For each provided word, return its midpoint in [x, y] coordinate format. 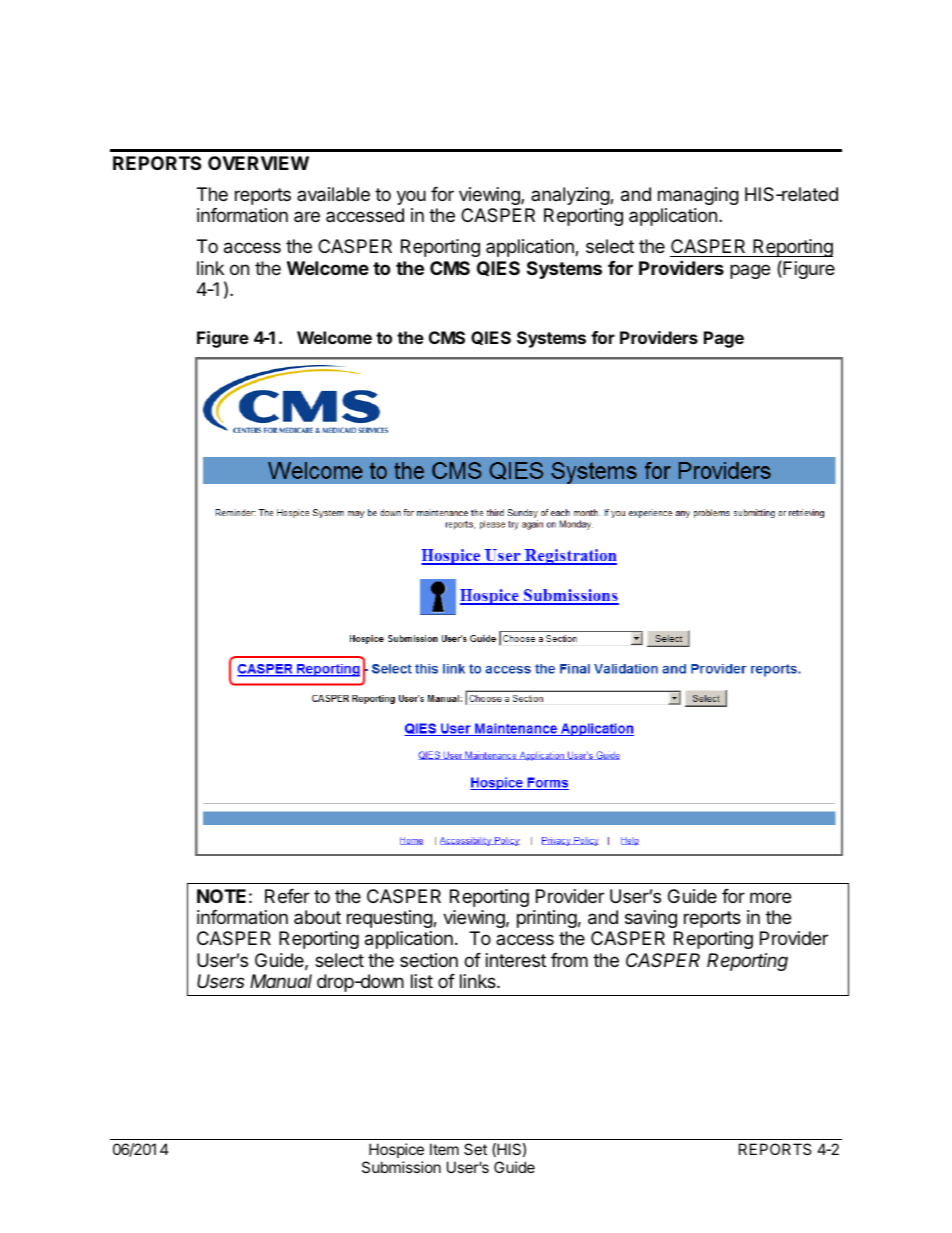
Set [475, 1149]
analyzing [571, 196]
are [307, 216]
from [569, 960]
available [333, 194]
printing [547, 919]
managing [698, 196]
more [770, 897]
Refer [287, 896]
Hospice [396, 1150]
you [411, 197]
